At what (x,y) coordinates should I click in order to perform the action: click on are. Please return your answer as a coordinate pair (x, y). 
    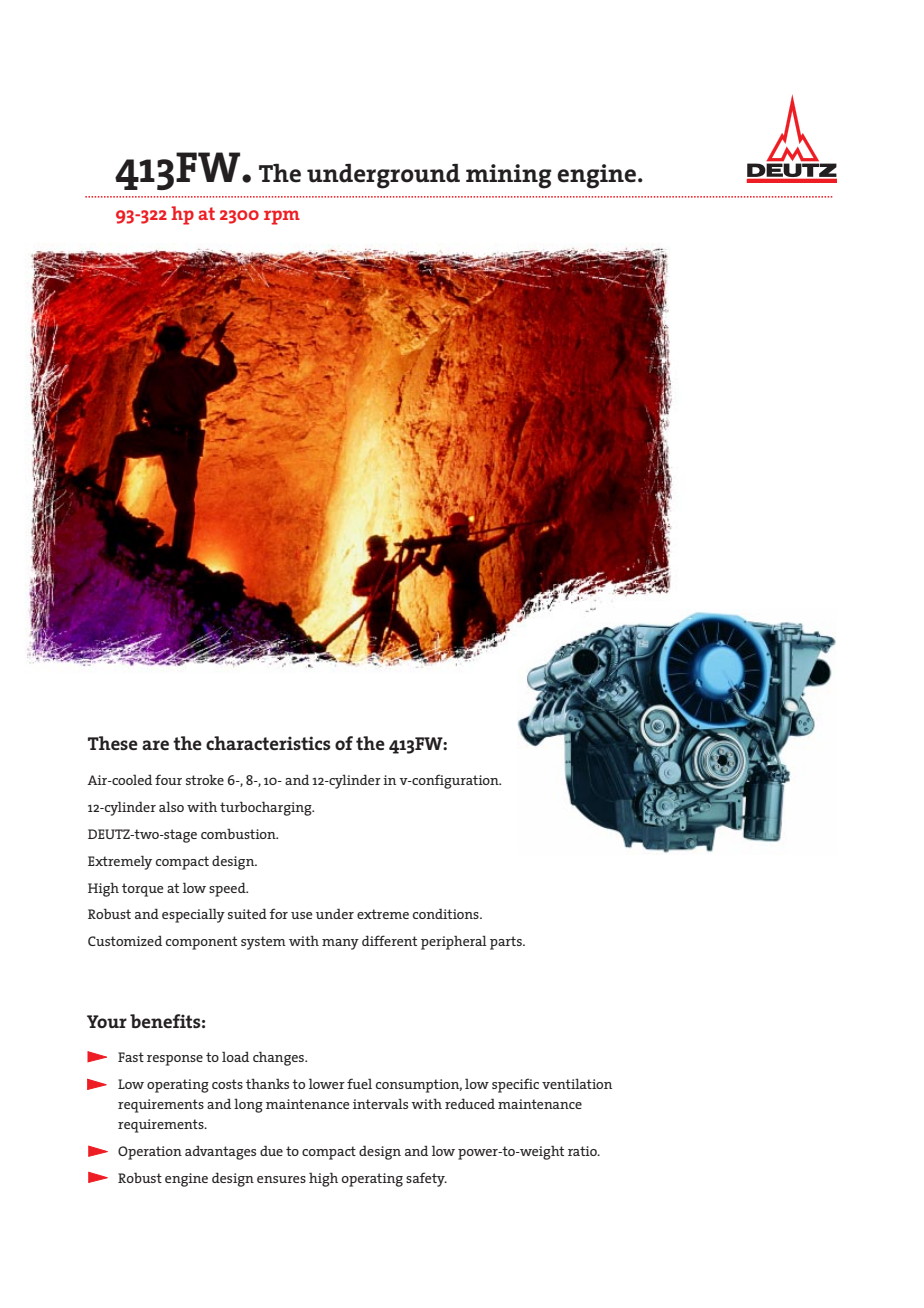
    Looking at the image, I should click on (155, 745).
